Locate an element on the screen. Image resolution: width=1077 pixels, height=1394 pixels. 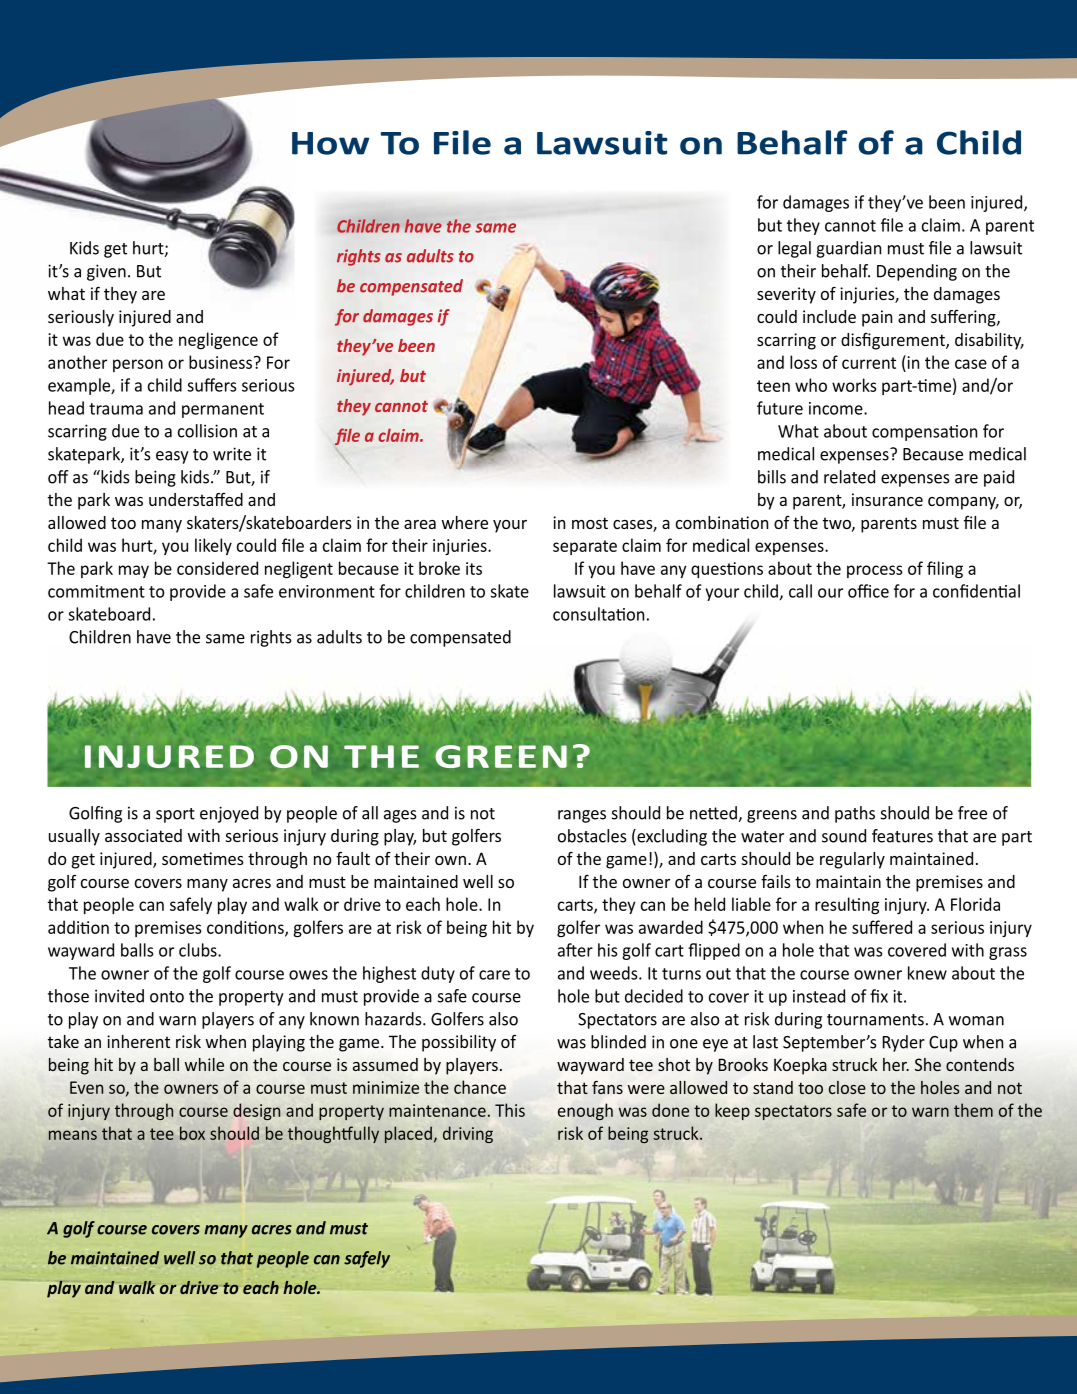
How is located at coordinates (330, 143).
